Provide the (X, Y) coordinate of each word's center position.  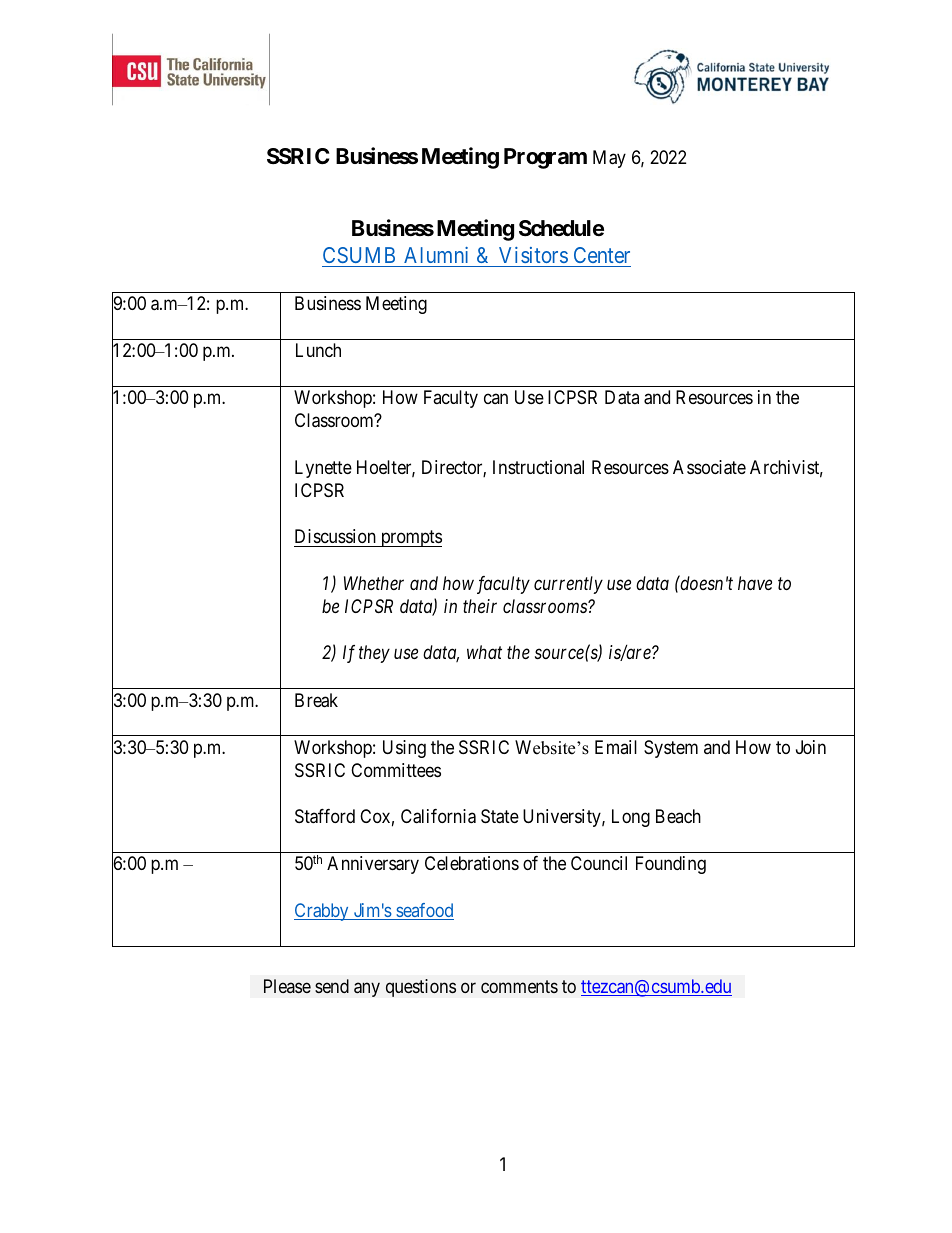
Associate (709, 467)
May (609, 159)
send (332, 986)
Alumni (436, 255)
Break (316, 700)
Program (545, 158)
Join (811, 747)
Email (616, 747)
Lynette (323, 469)
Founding (671, 865)
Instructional (538, 467)
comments (519, 986)
